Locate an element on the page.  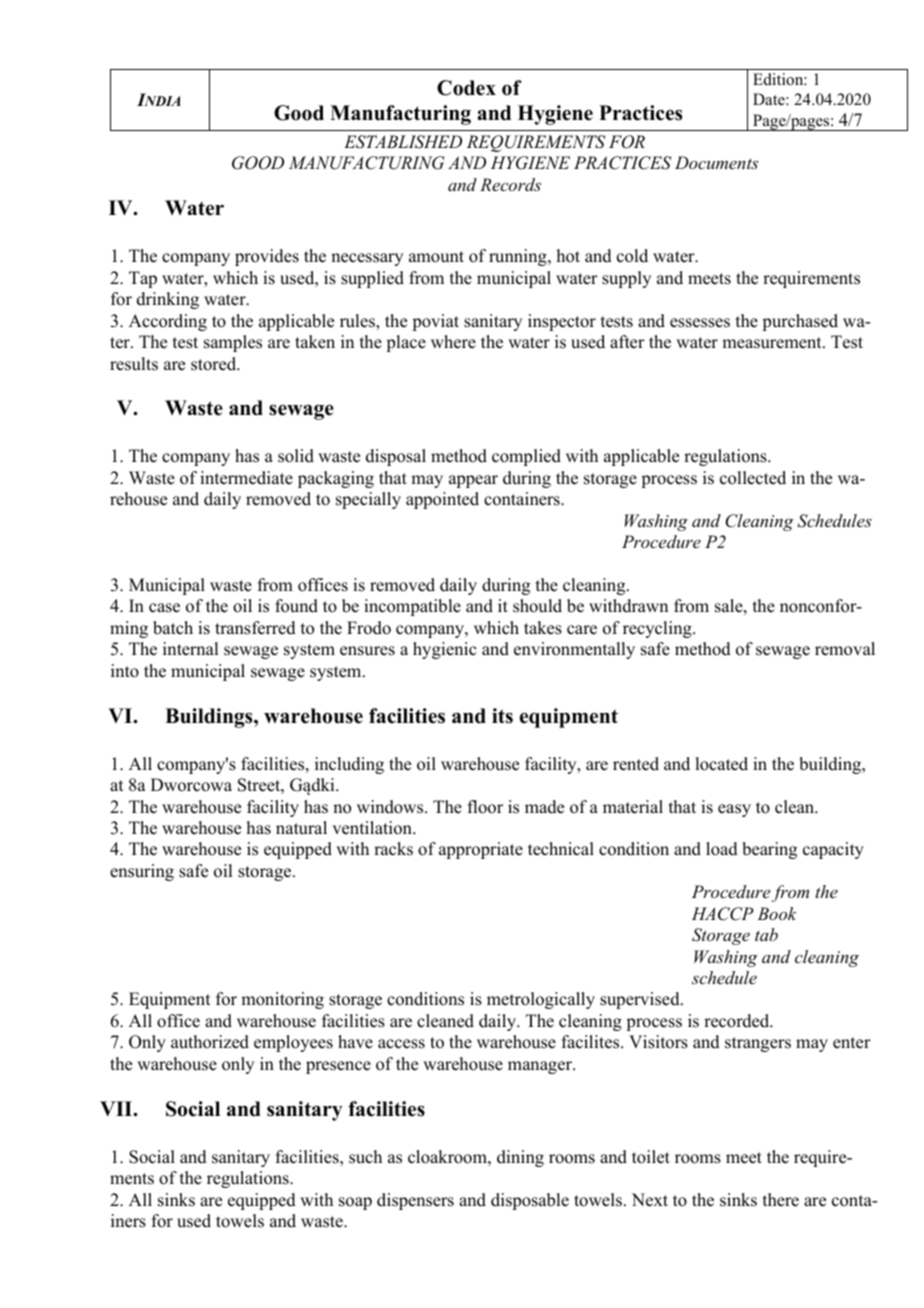
Codex is located at coordinates (466, 88).
